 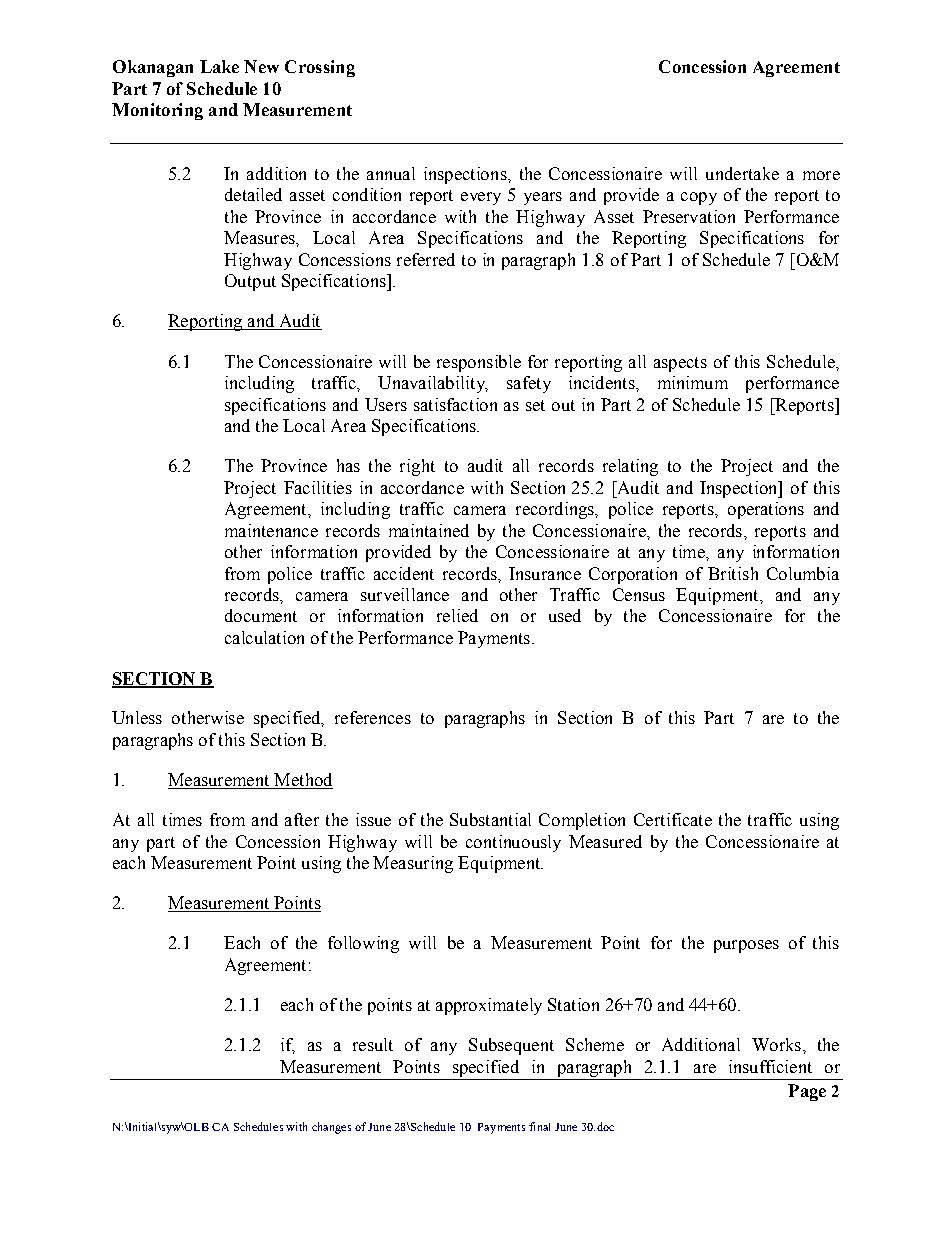 What do you see at coordinates (770, 1066) in the screenshot?
I see `insufficient` at bounding box center [770, 1066].
